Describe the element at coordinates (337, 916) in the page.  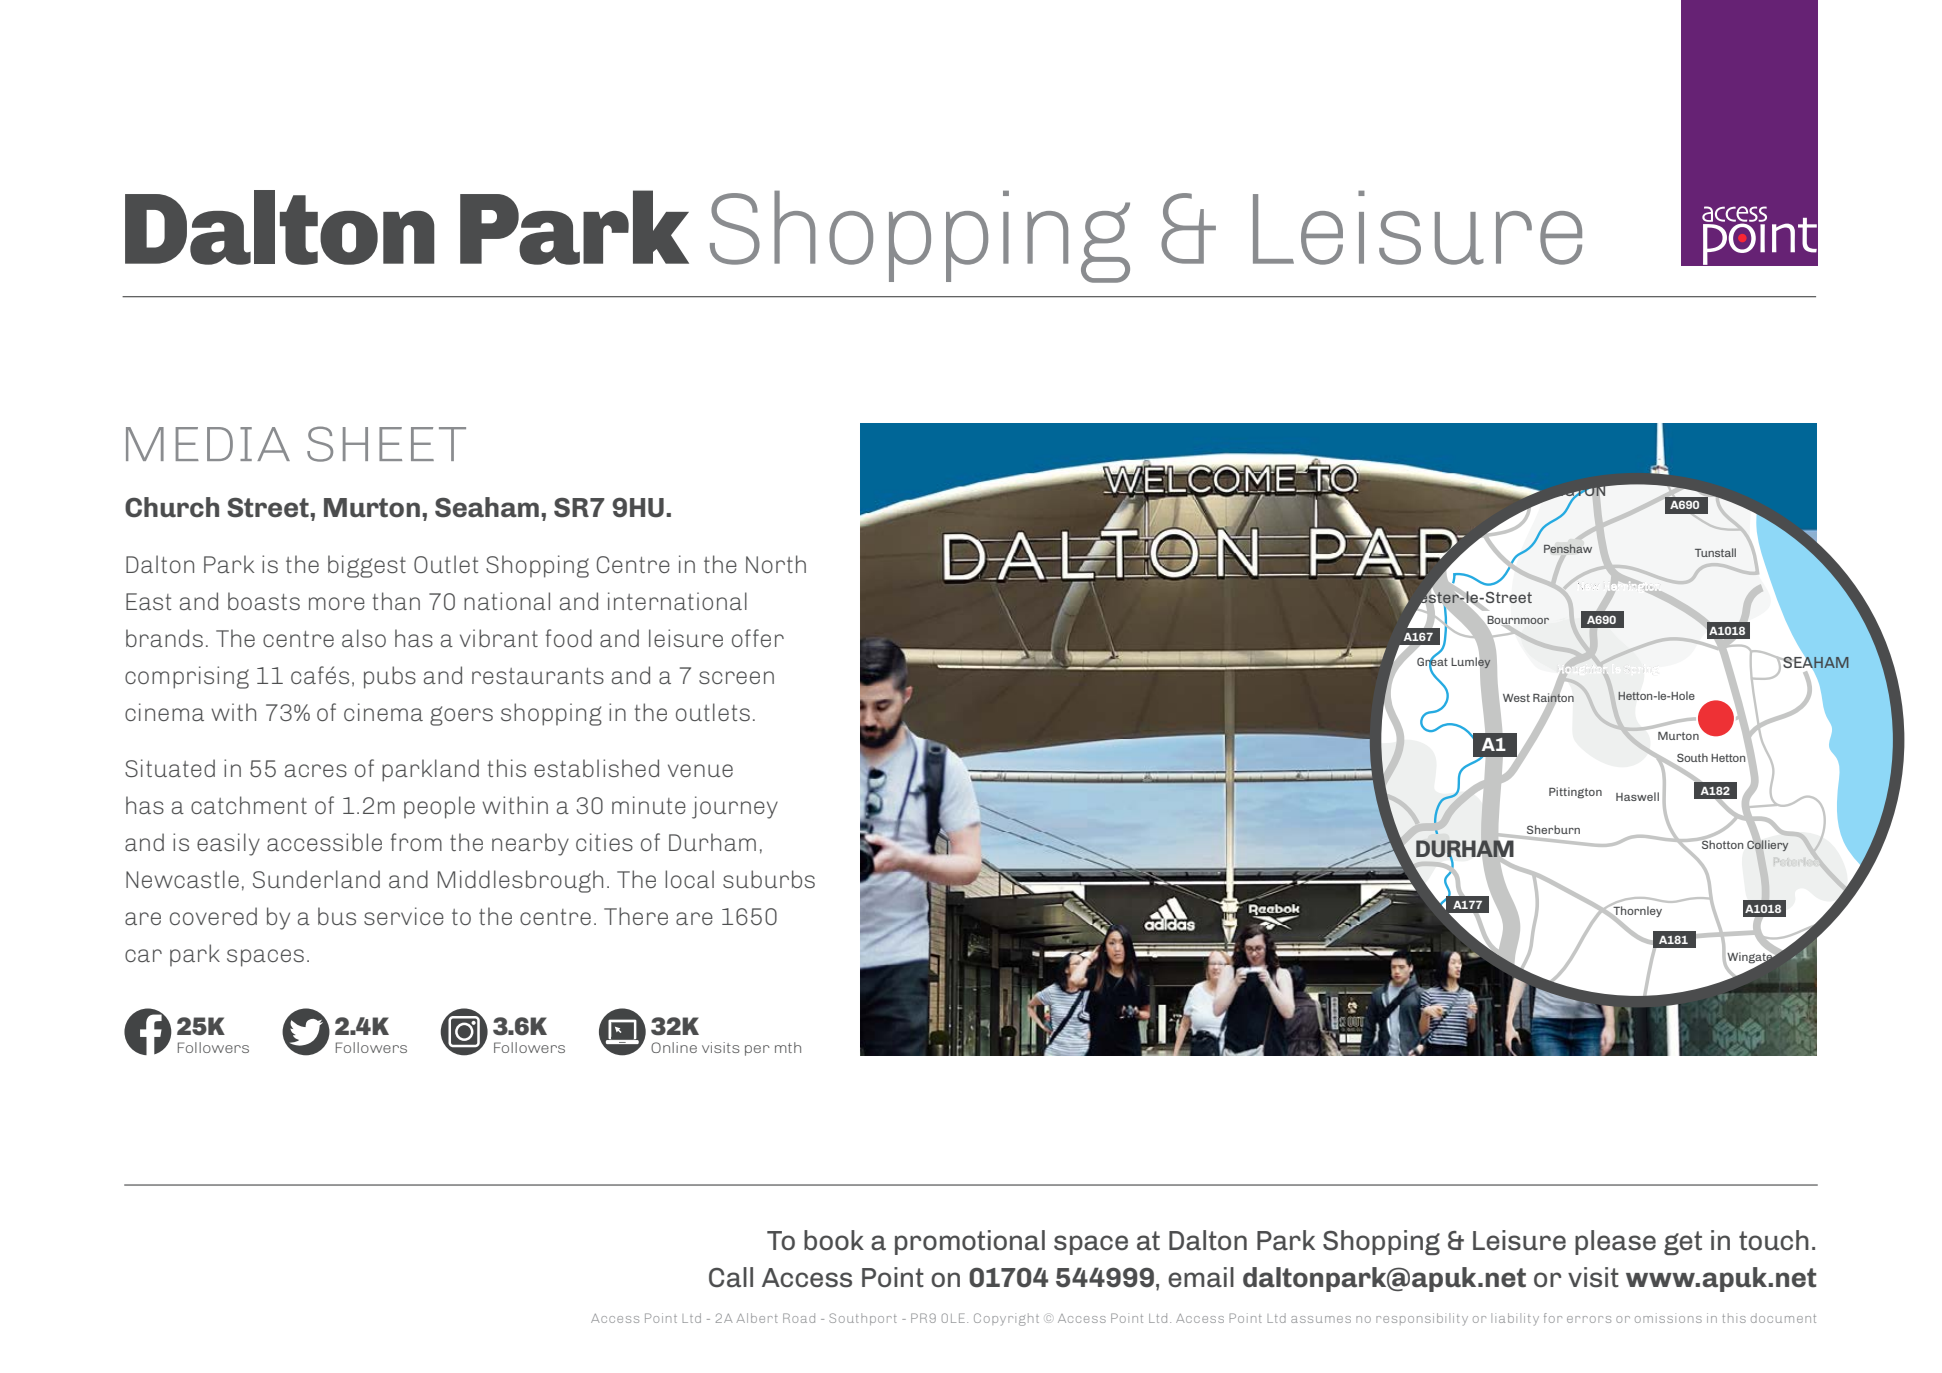
I see `bus` at that location.
